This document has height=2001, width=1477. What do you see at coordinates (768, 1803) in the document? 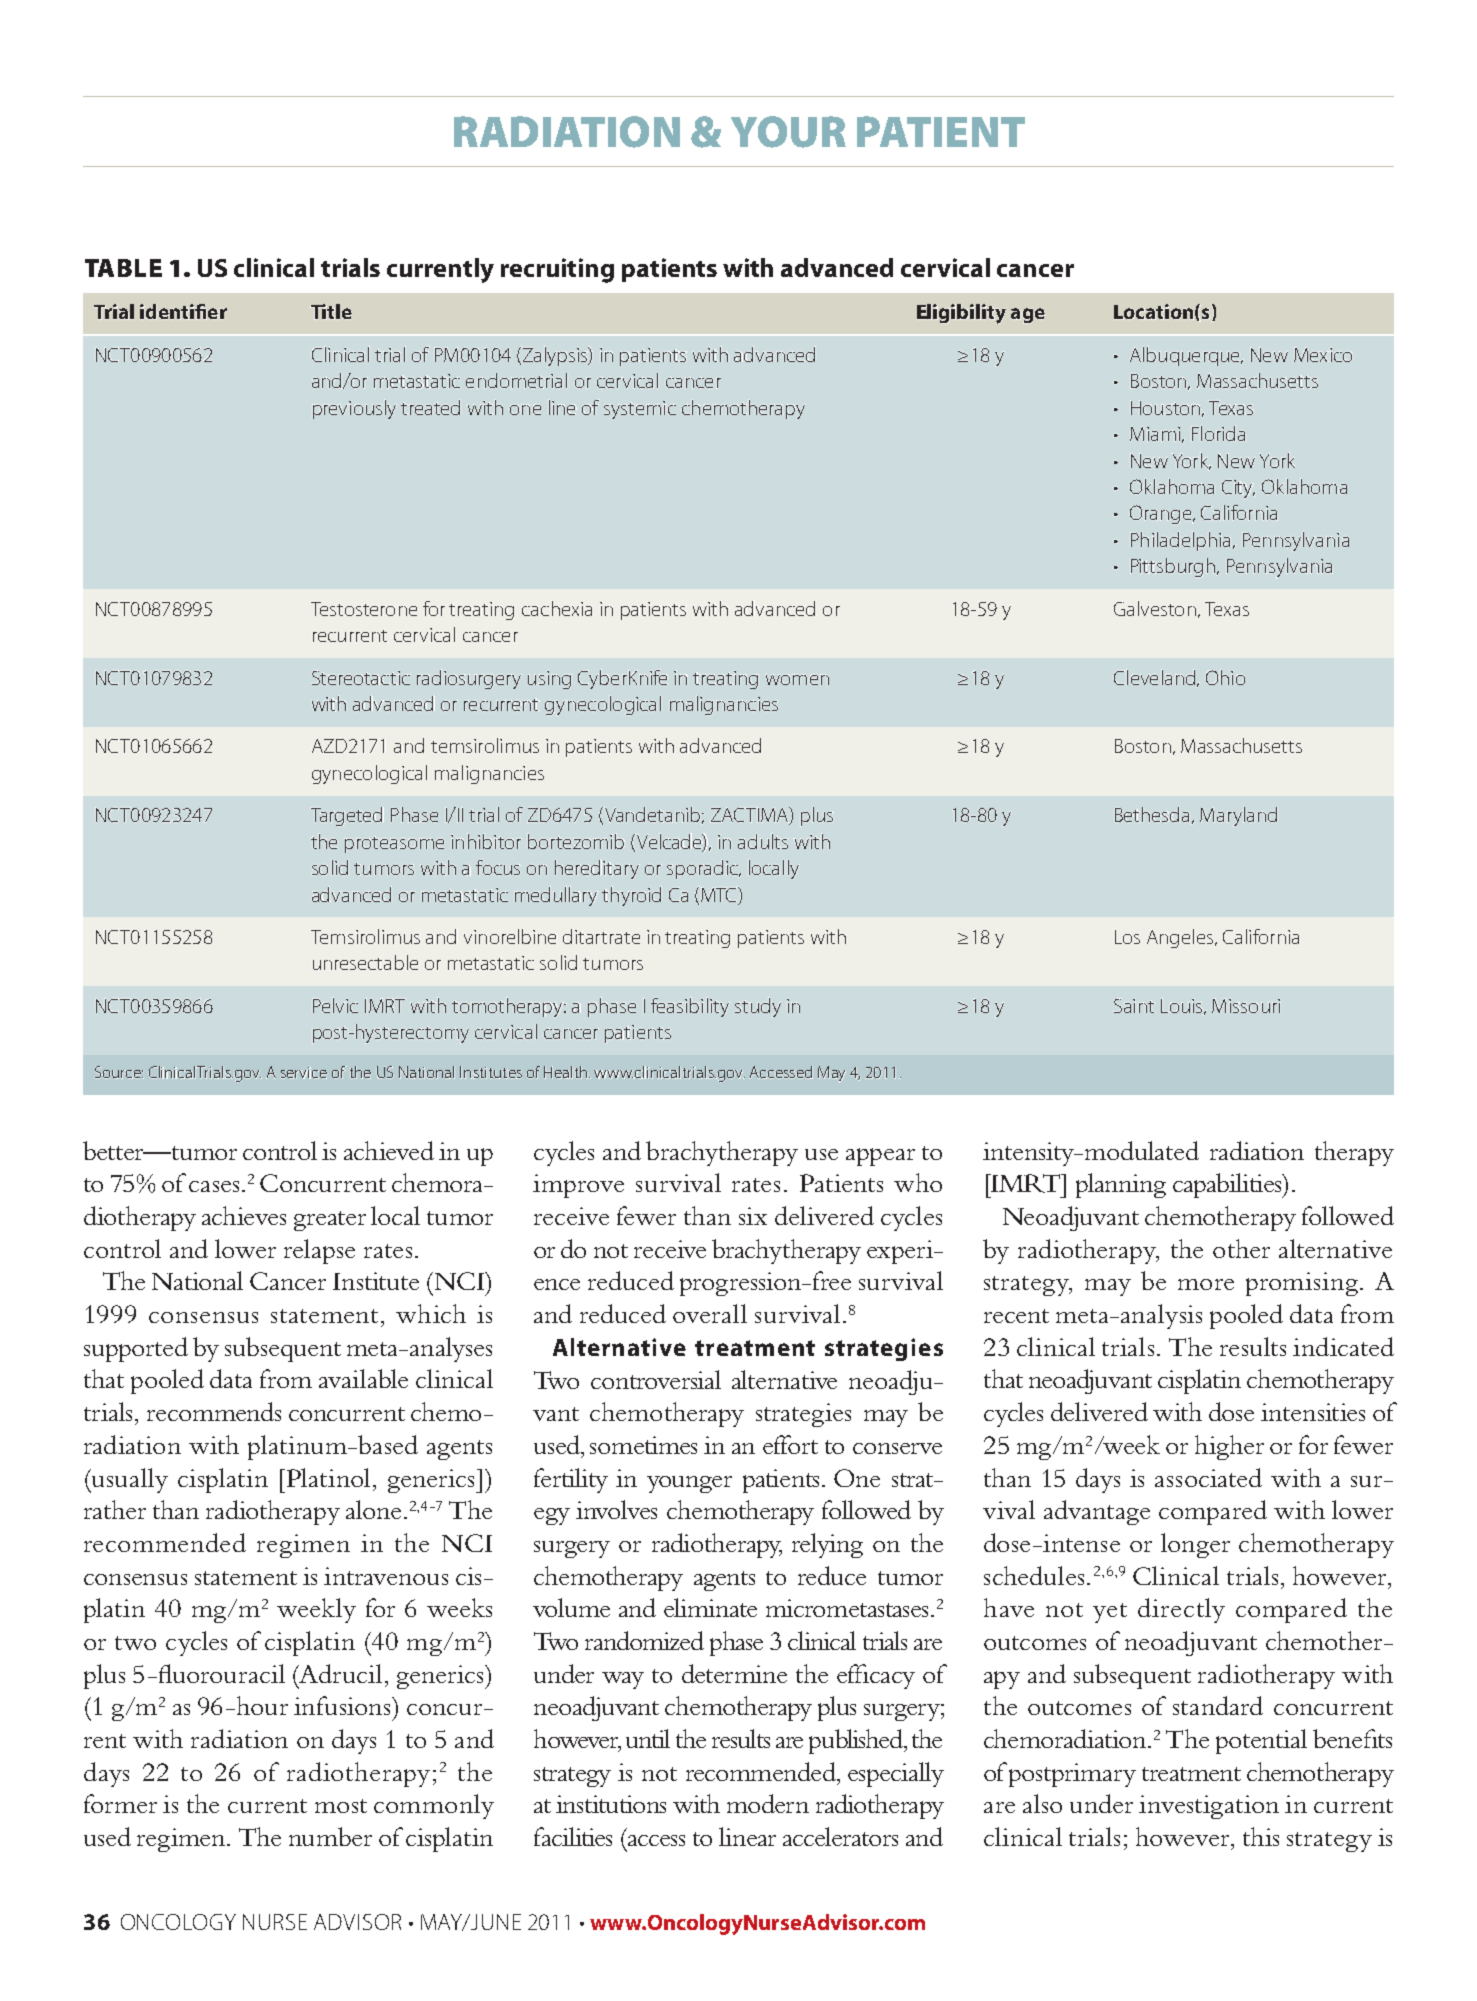
I see `modern` at bounding box center [768, 1803].
